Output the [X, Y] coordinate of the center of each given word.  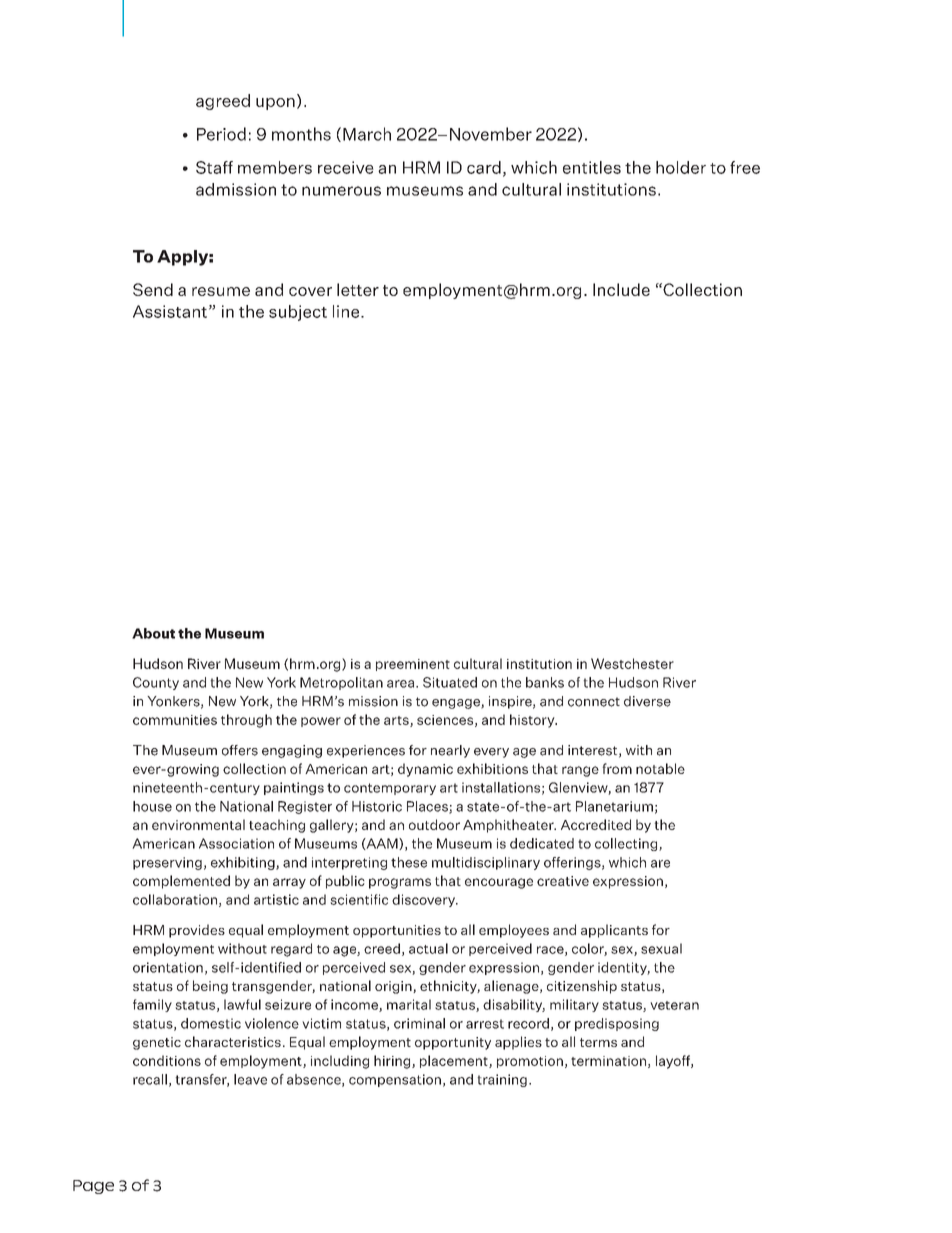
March [367, 134]
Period [221, 134]
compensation [395, 1080]
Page [93, 1187]
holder [681, 167]
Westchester [632, 663]
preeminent [413, 665]
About [153, 633]
